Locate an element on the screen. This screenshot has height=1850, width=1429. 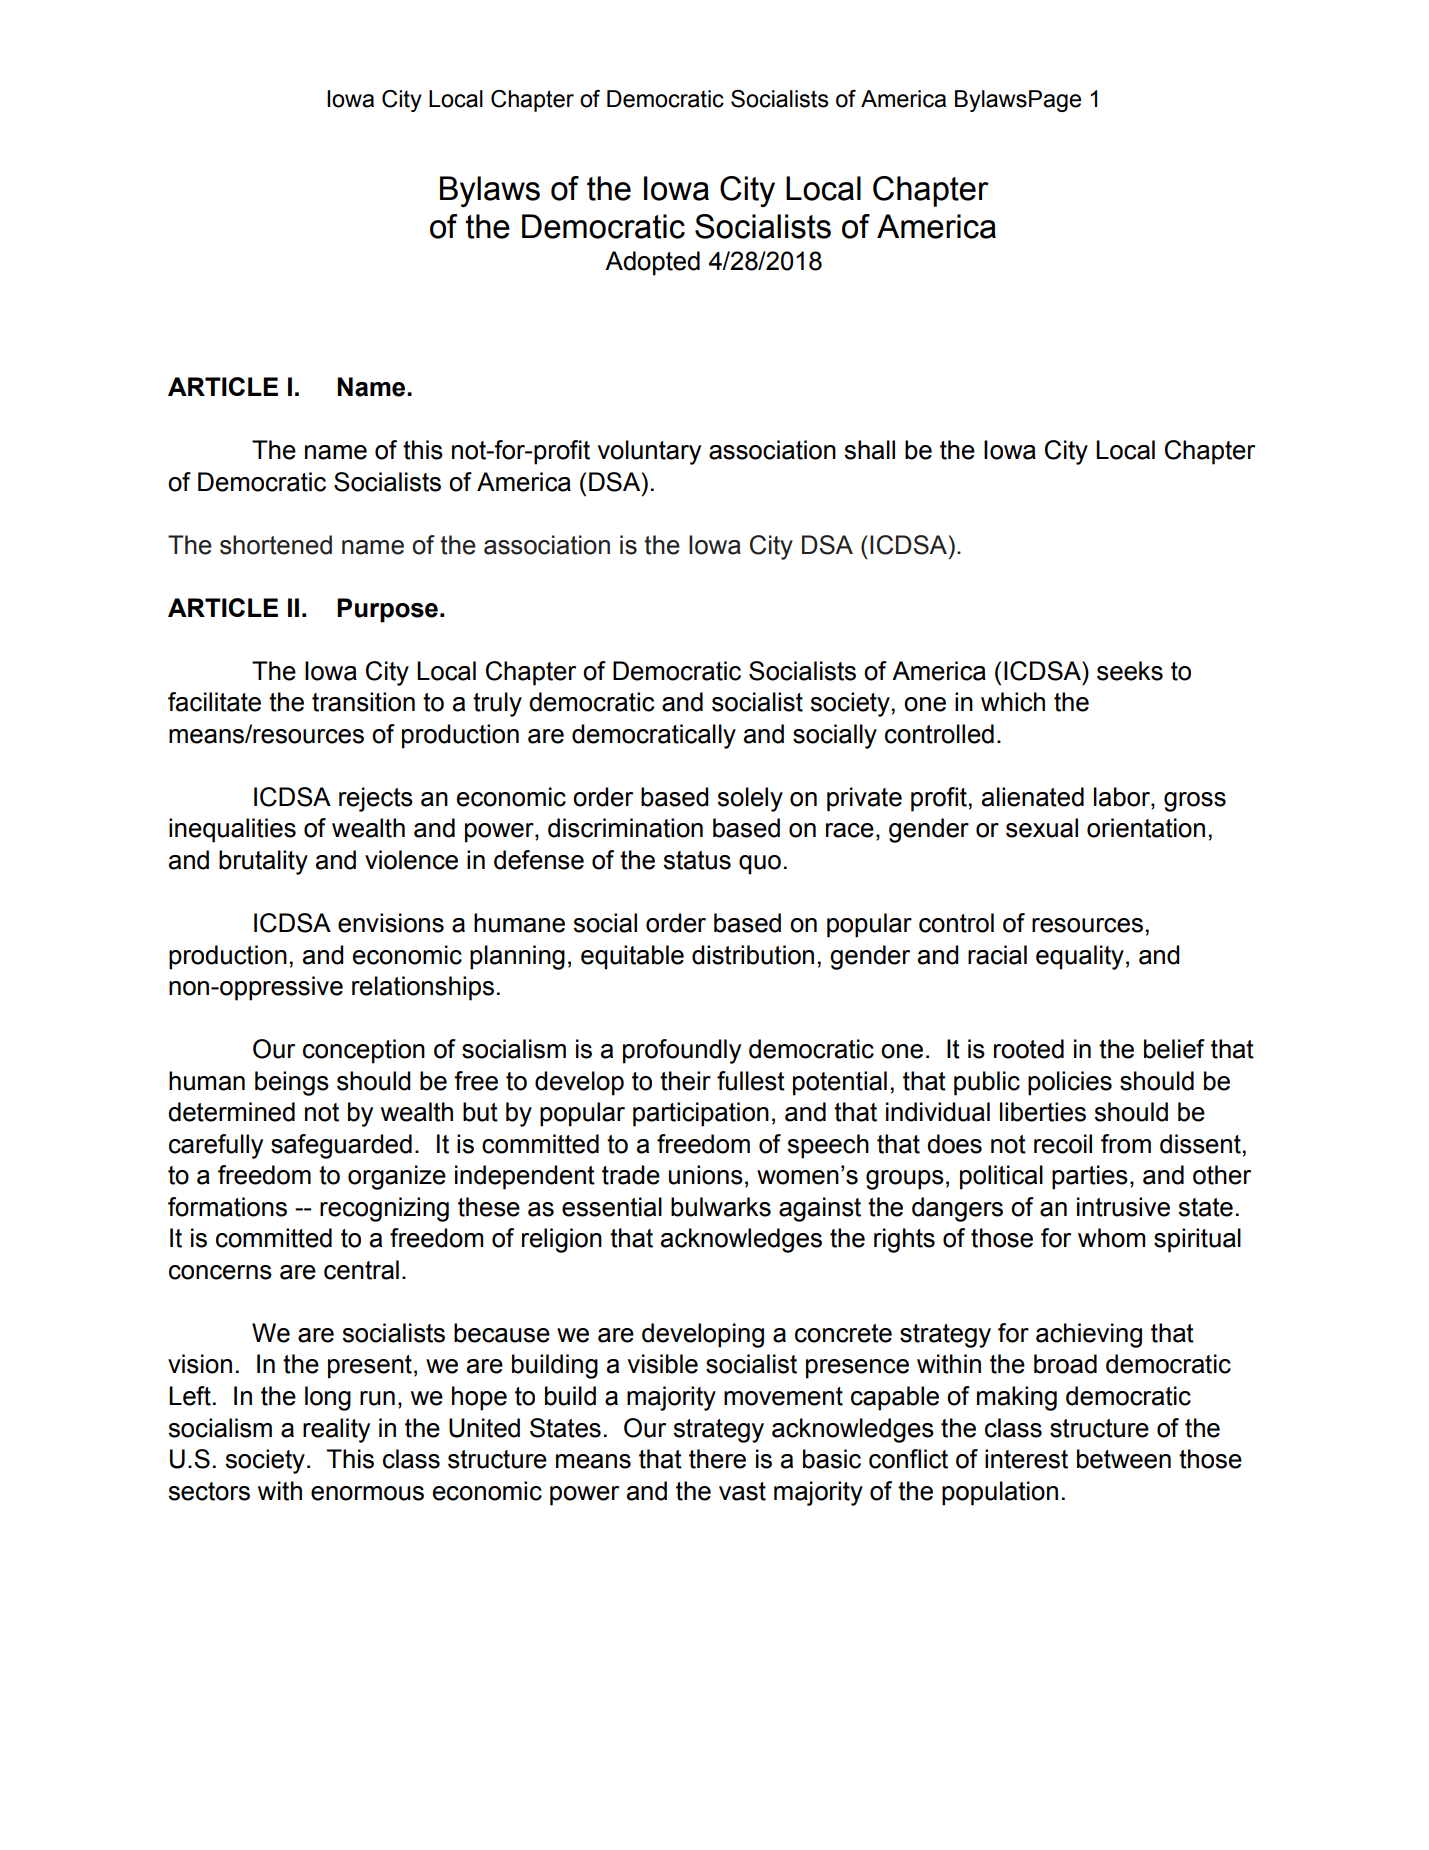
Adopted is located at coordinates (652, 263).
